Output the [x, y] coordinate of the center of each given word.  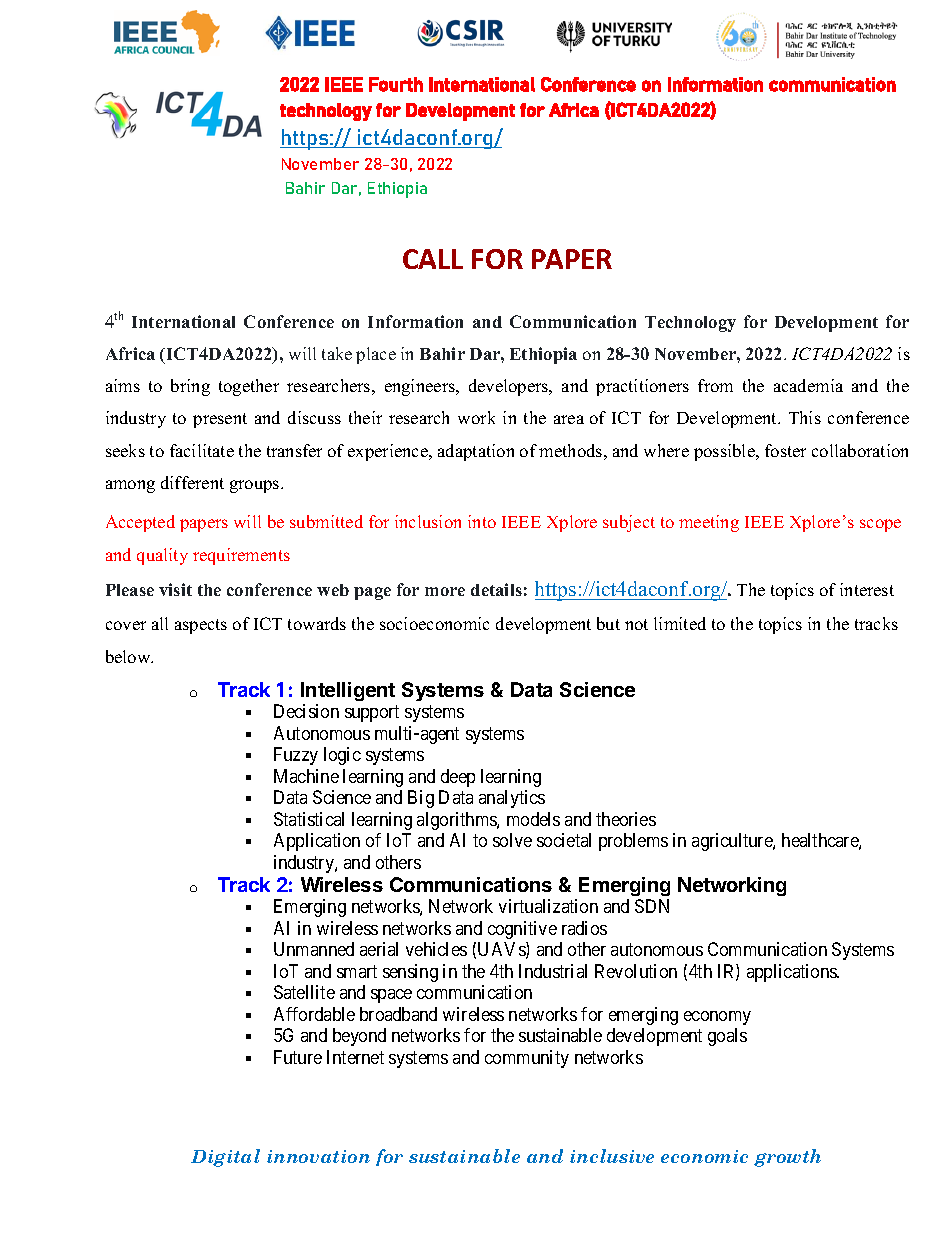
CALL [433, 259]
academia [808, 385]
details [496, 589]
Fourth [396, 84]
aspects [201, 626]
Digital [225, 1158]
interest [867, 589]
